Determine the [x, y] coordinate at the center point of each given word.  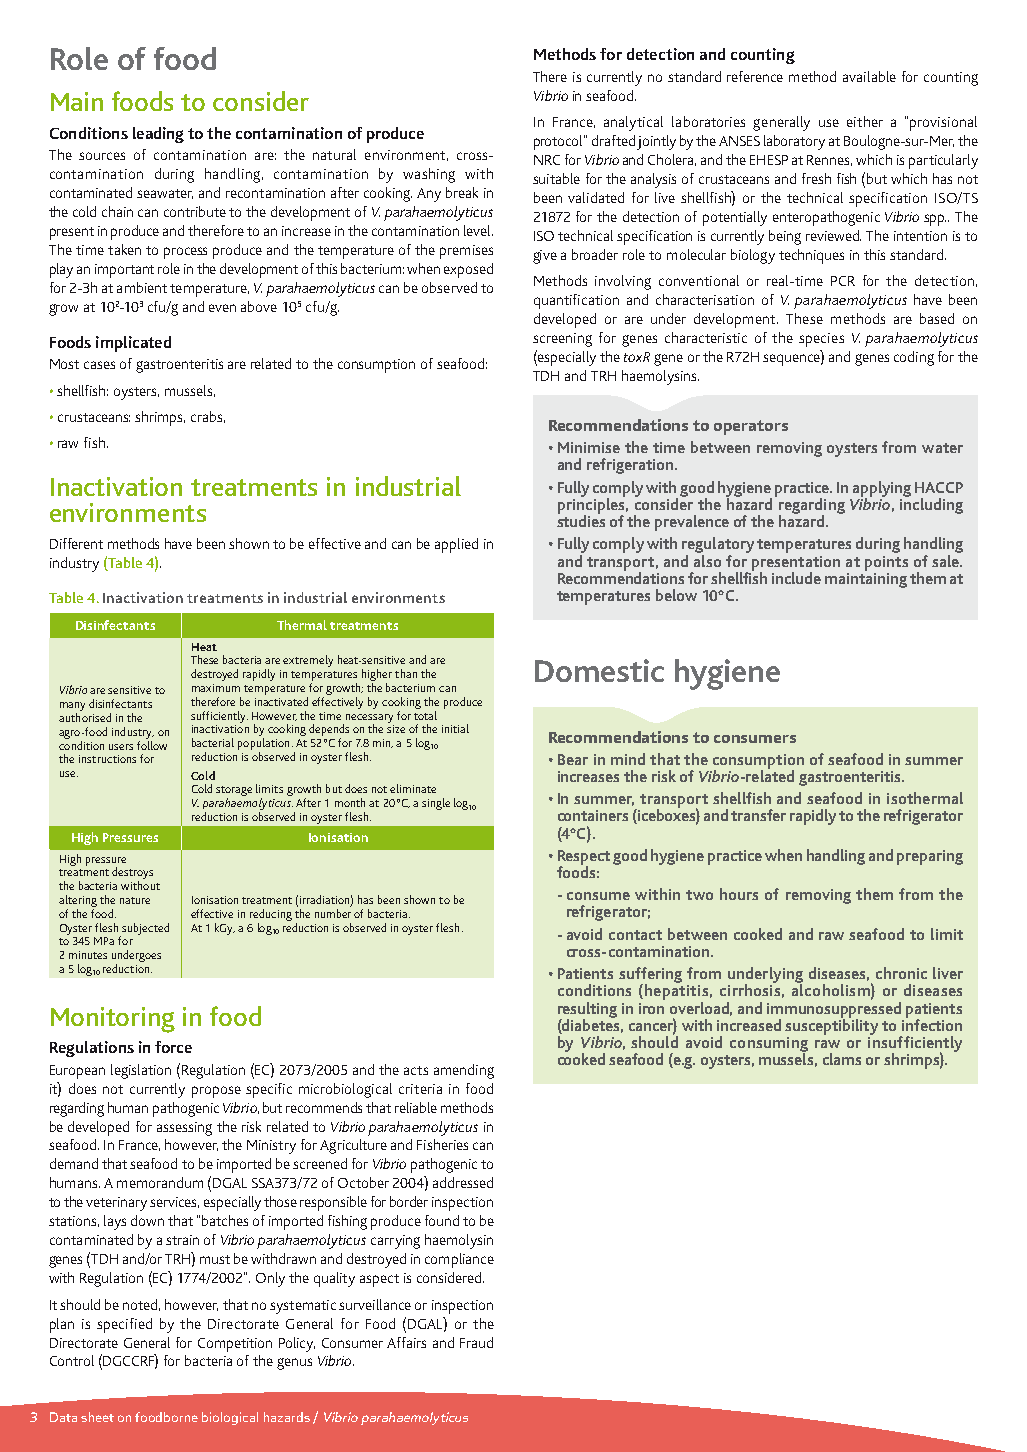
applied [456, 545]
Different [76, 543]
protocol [559, 142]
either [865, 121]
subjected [144, 930]
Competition [235, 1345]
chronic [901, 973]
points [886, 563]
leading [158, 135]
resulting [587, 1011]
